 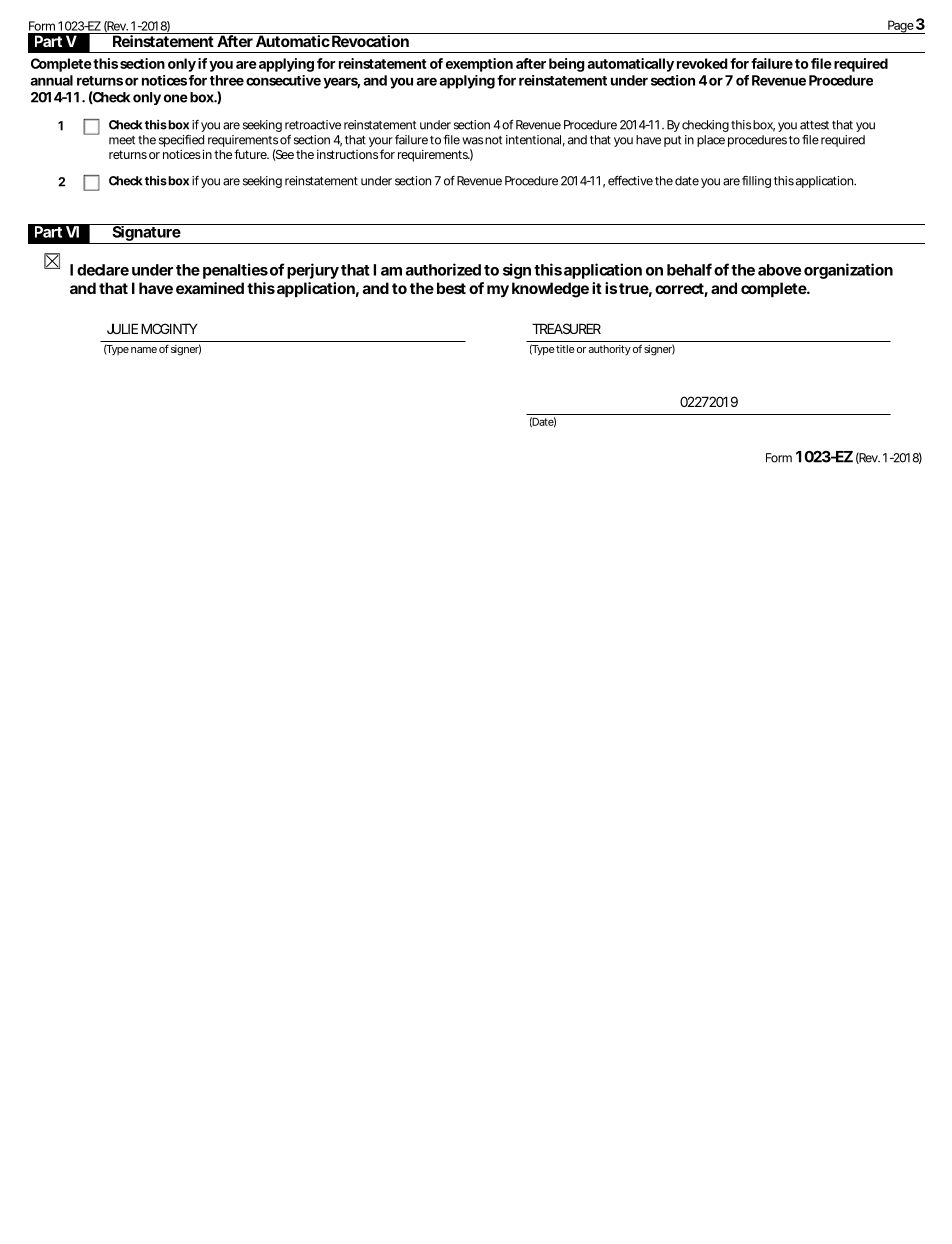 What do you see at coordinates (900, 27) in the screenshot?
I see `Page` at bounding box center [900, 27].
